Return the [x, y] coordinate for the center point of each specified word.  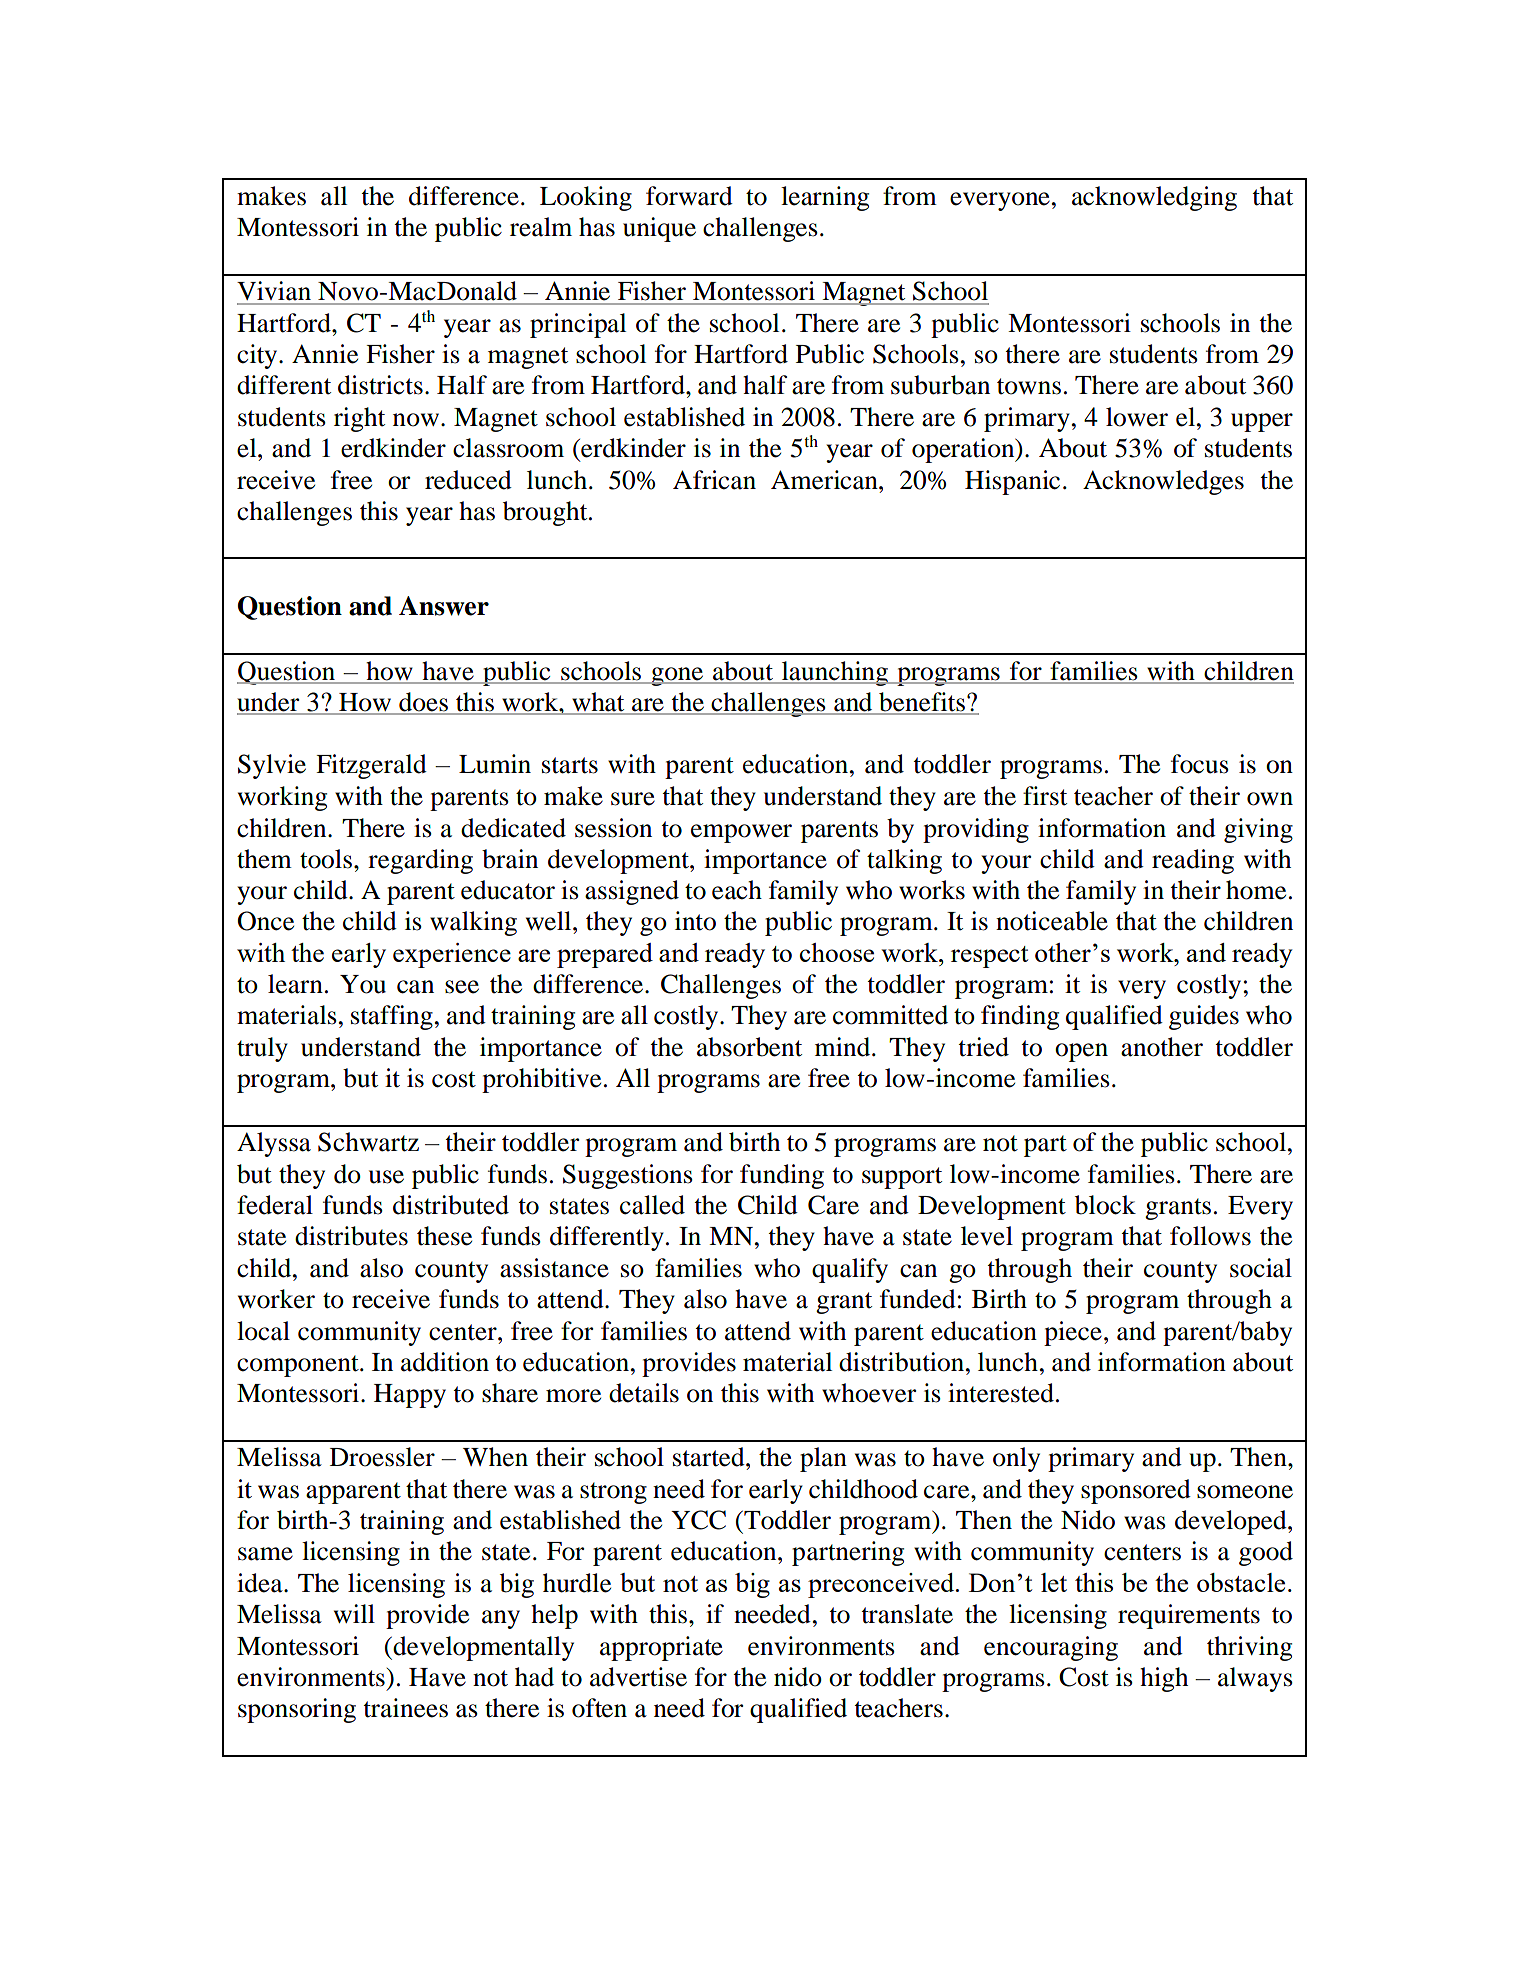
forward [689, 196]
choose [837, 952]
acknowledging [1154, 198]
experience [452, 955]
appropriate [661, 1648]
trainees [405, 1708]
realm [541, 227]
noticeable [1052, 921]
